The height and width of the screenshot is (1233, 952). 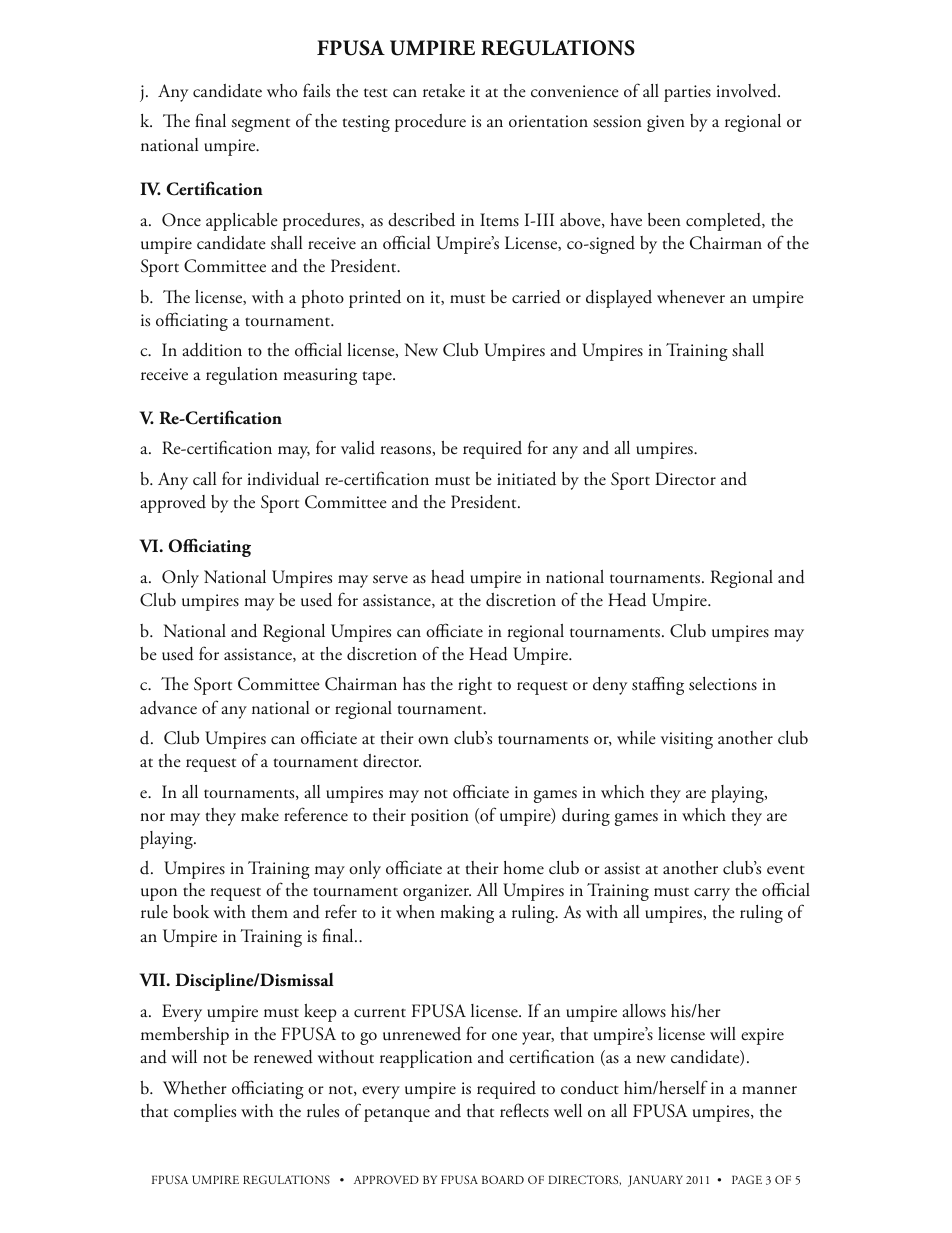 I want to click on parties, so click(x=687, y=93).
